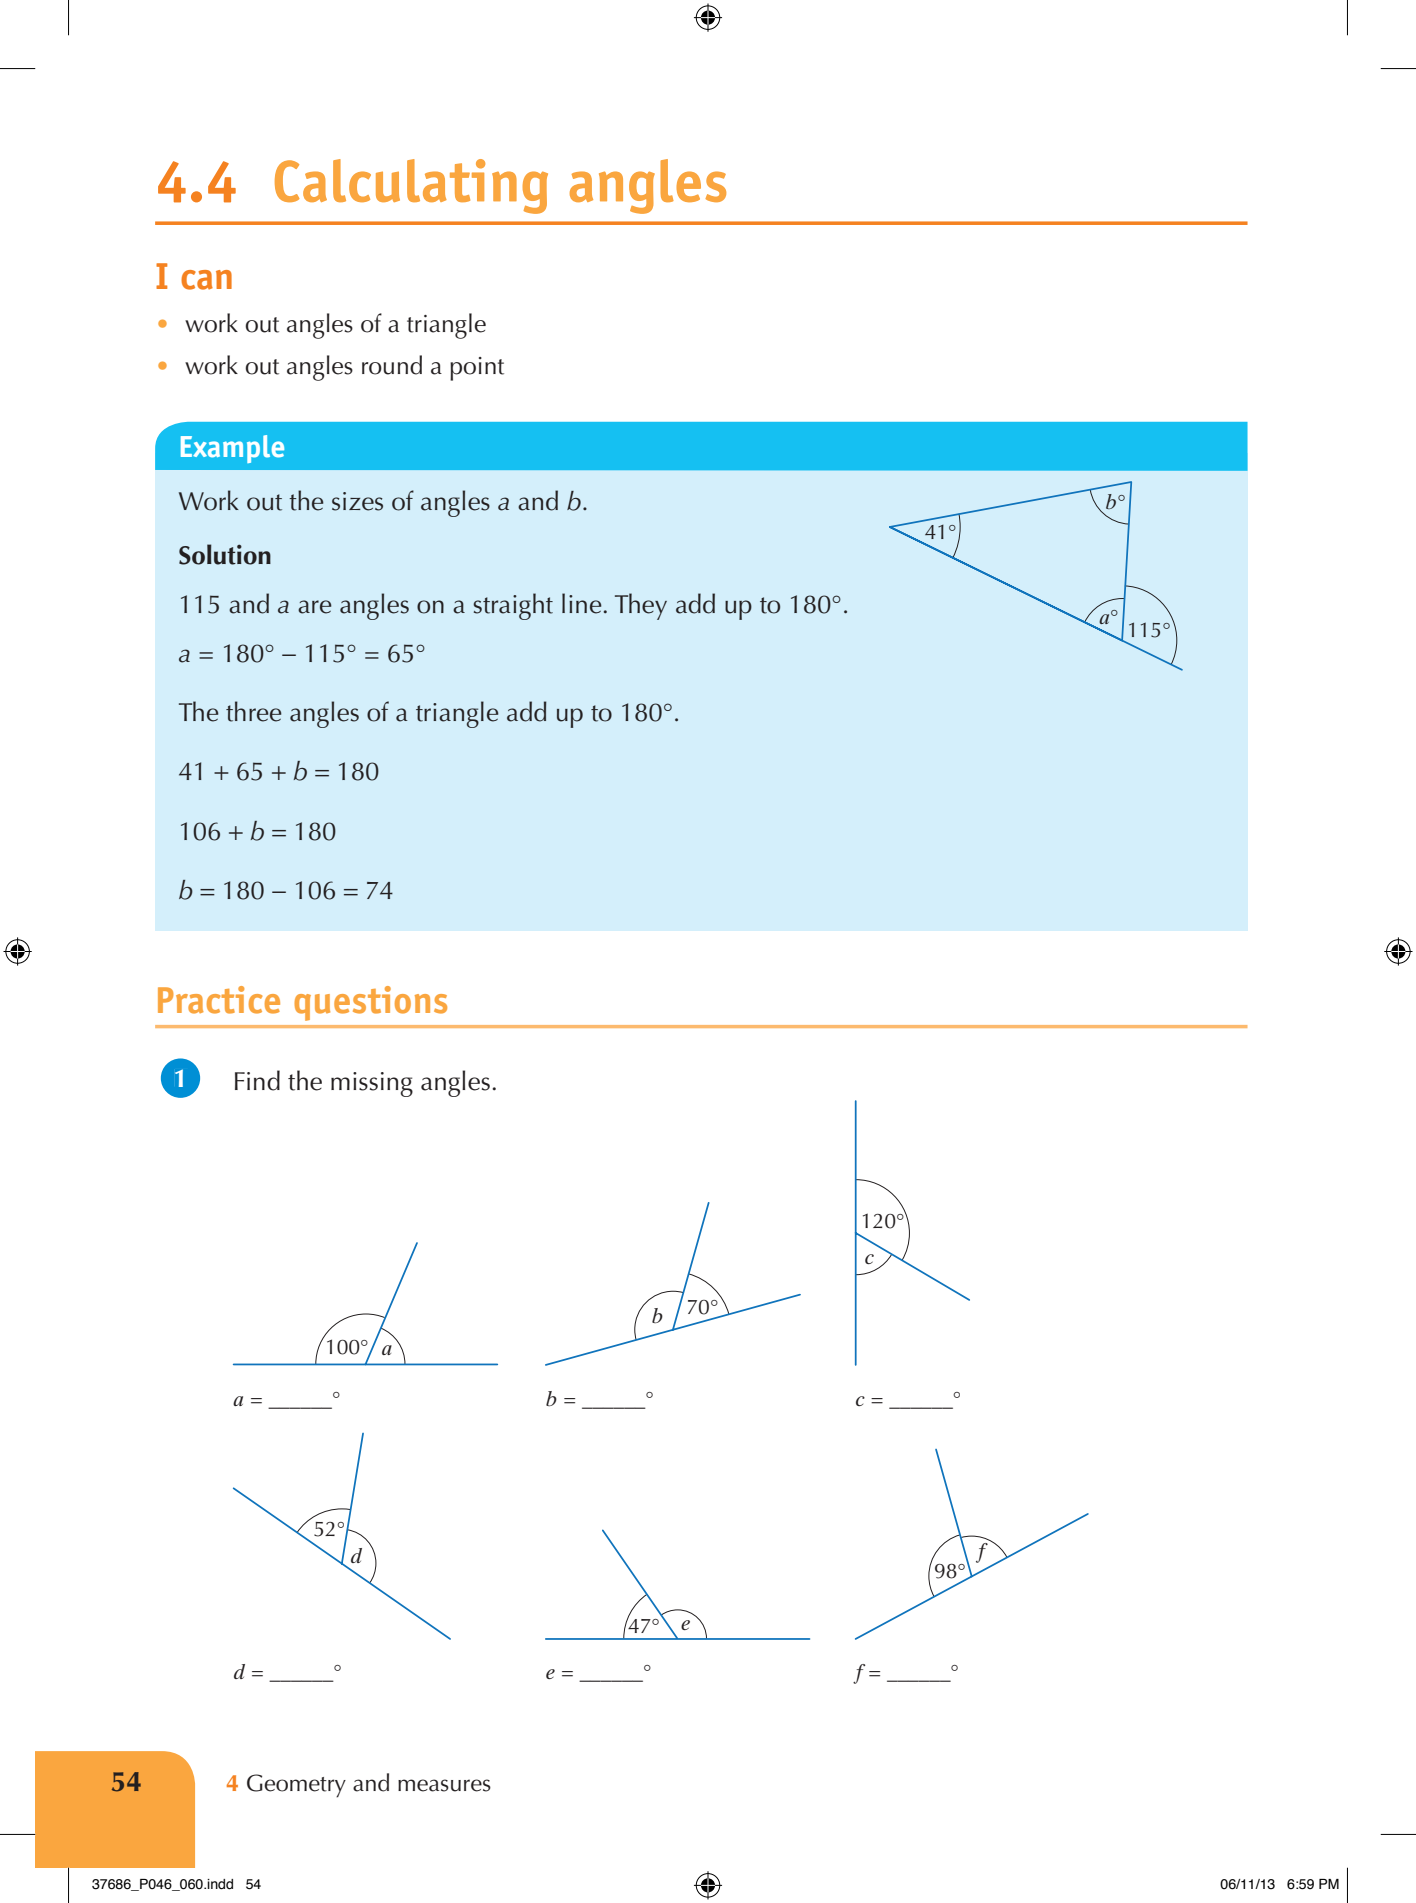 The width and height of the page is (1416, 1903). What do you see at coordinates (444, 1785) in the page?
I see `measures` at bounding box center [444, 1785].
